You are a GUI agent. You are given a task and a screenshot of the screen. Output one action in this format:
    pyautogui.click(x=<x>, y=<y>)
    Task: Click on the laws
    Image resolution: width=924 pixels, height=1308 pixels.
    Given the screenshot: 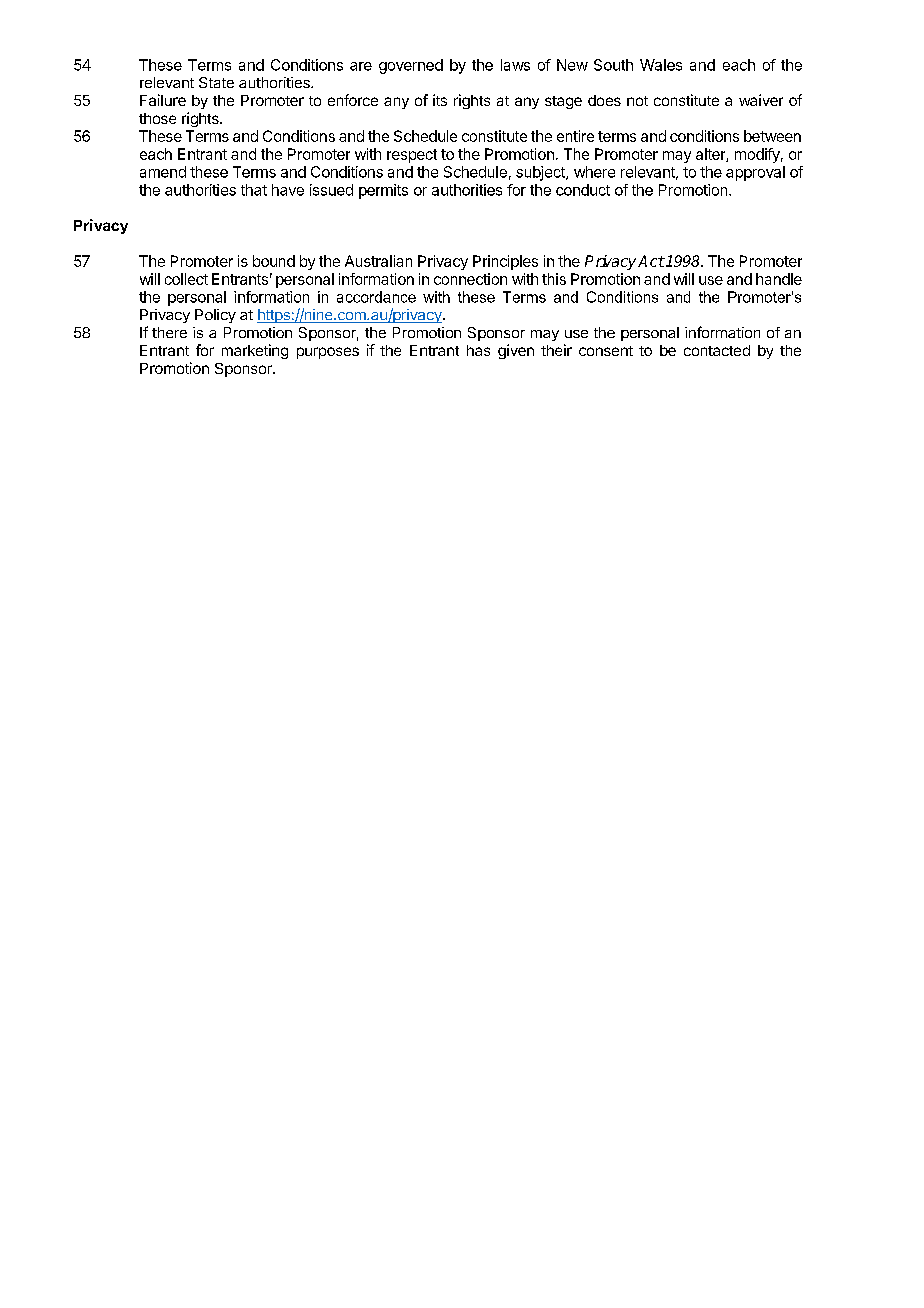 What is the action you would take?
    pyautogui.click(x=515, y=65)
